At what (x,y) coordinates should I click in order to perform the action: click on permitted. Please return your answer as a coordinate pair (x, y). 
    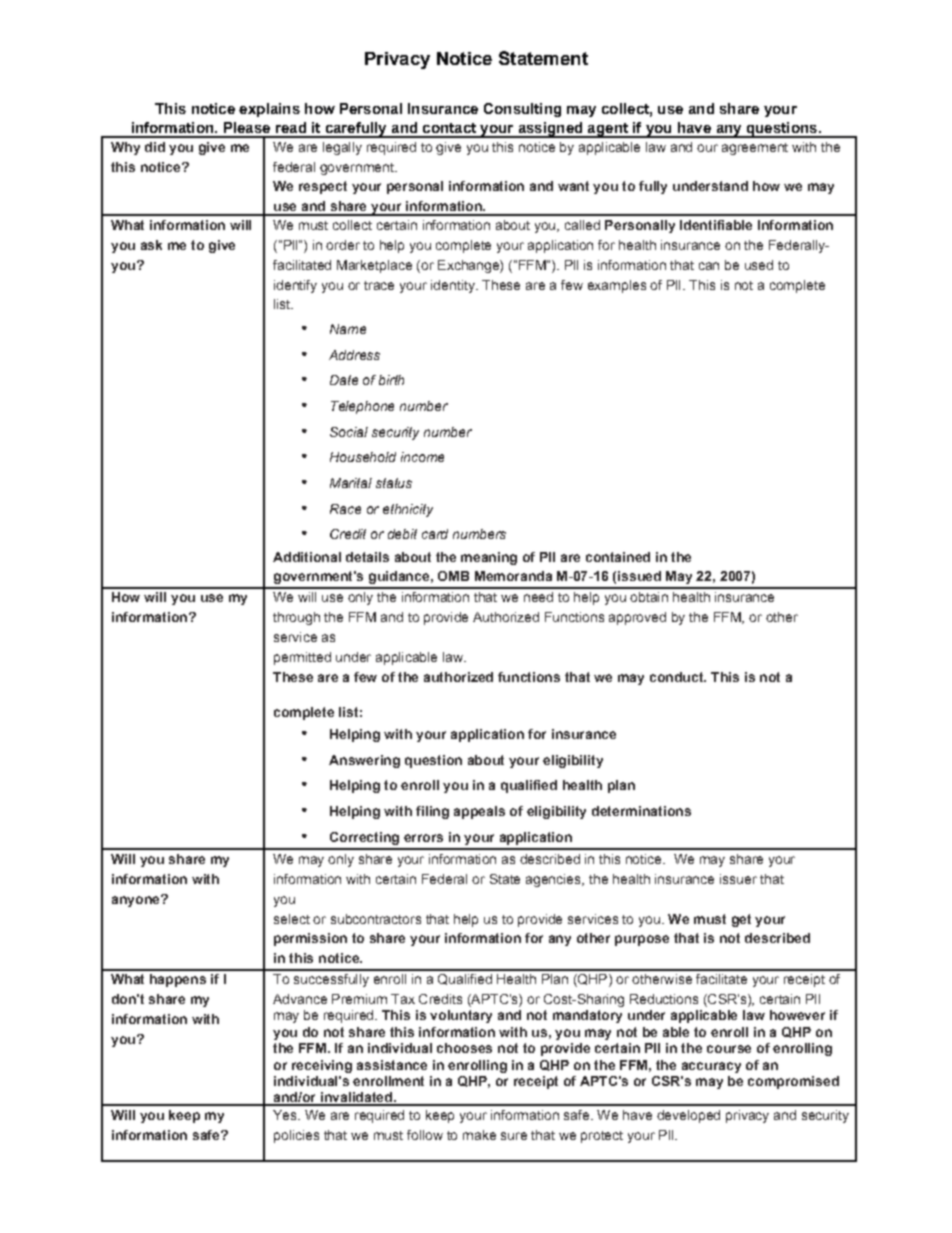
    Looking at the image, I should click on (302, 658).
